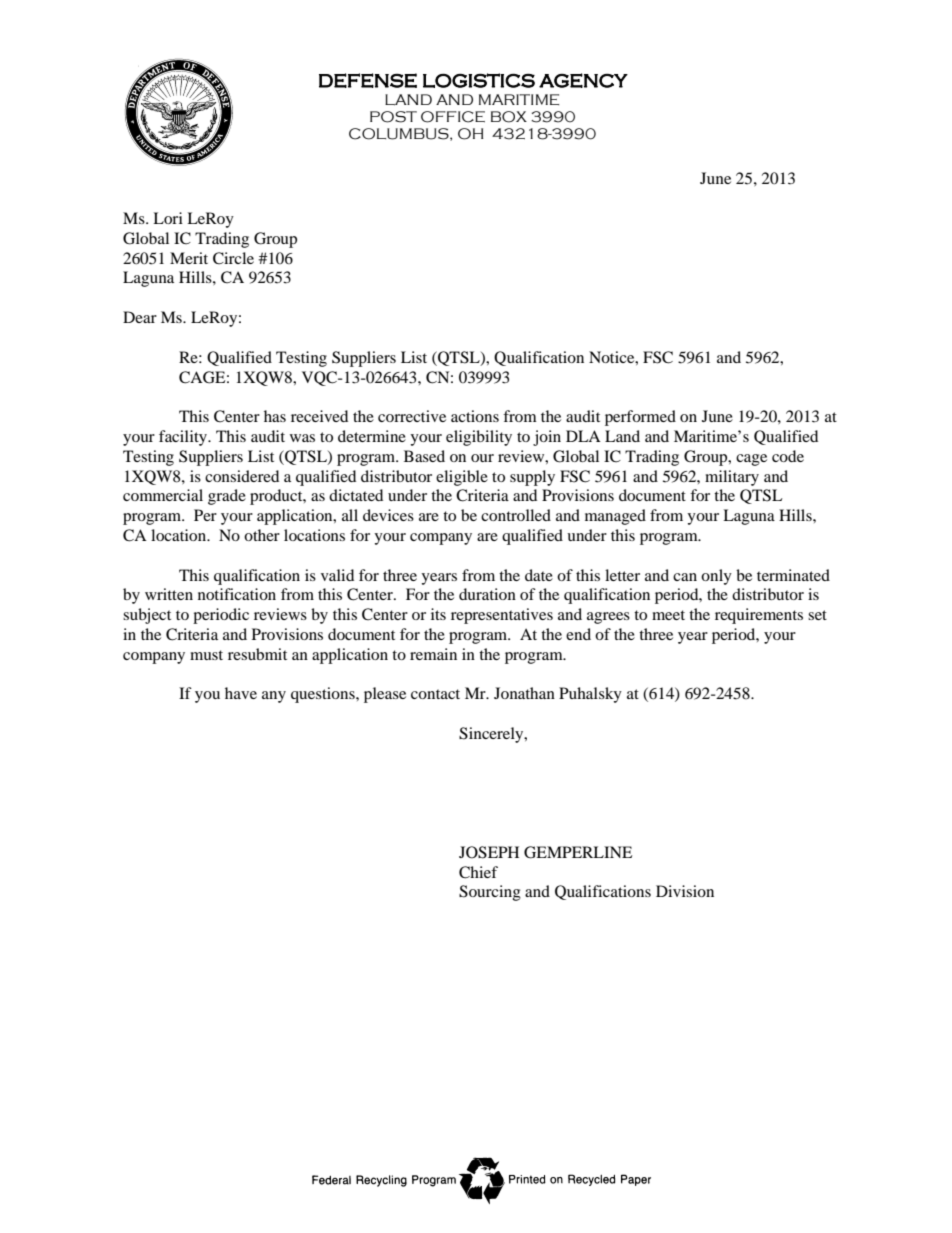  Describe the element at coordinates (453, 117) in the screenshot. I see `OFFICE` at that location.
